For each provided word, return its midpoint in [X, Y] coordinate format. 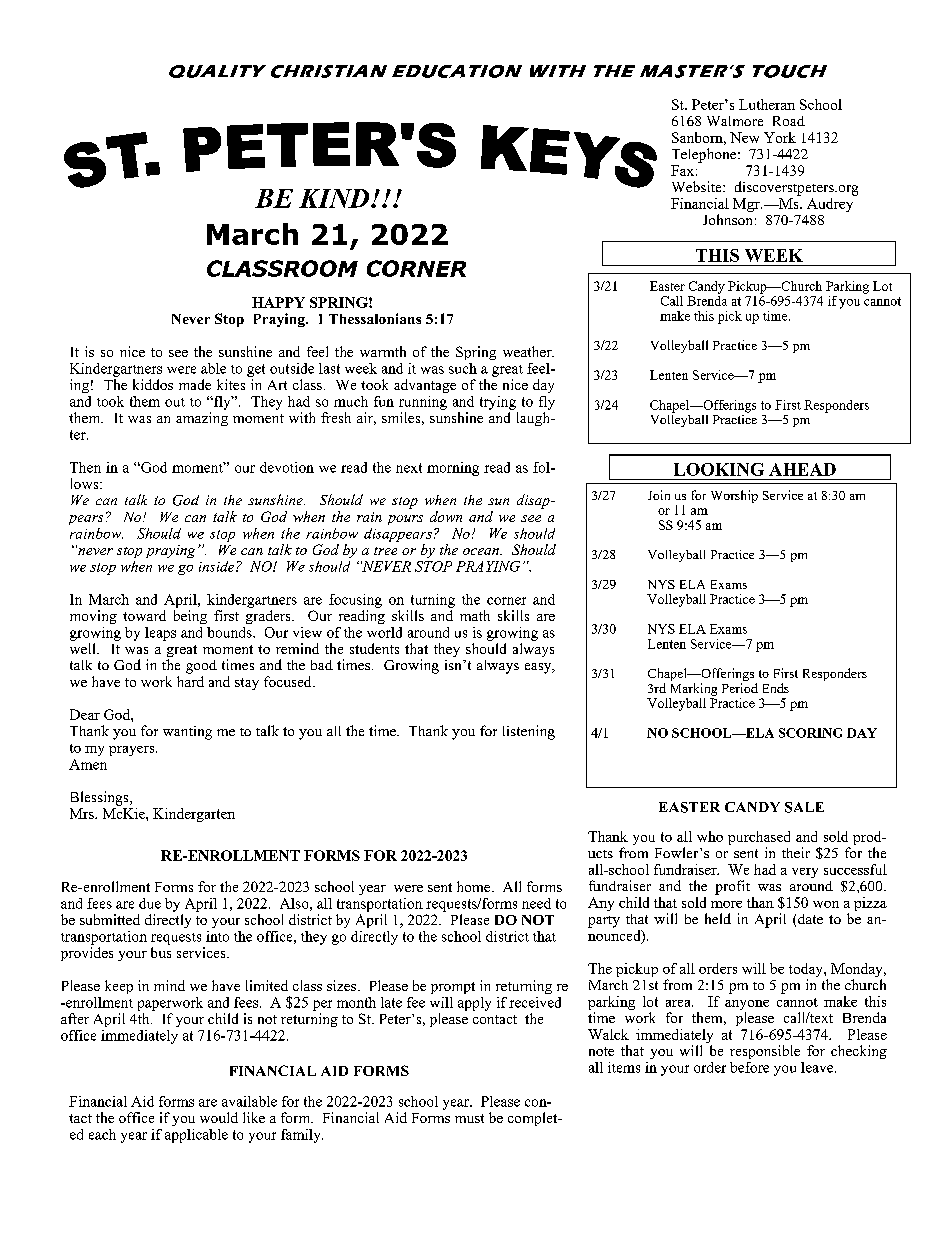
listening [529, 732]
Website [698, 186]
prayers [133, 751]
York [780, 137]
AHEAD [802, 469]
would [219, 1117]
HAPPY [278, 302]
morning [453, 469]
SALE [804, 807]
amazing [202, 419]
